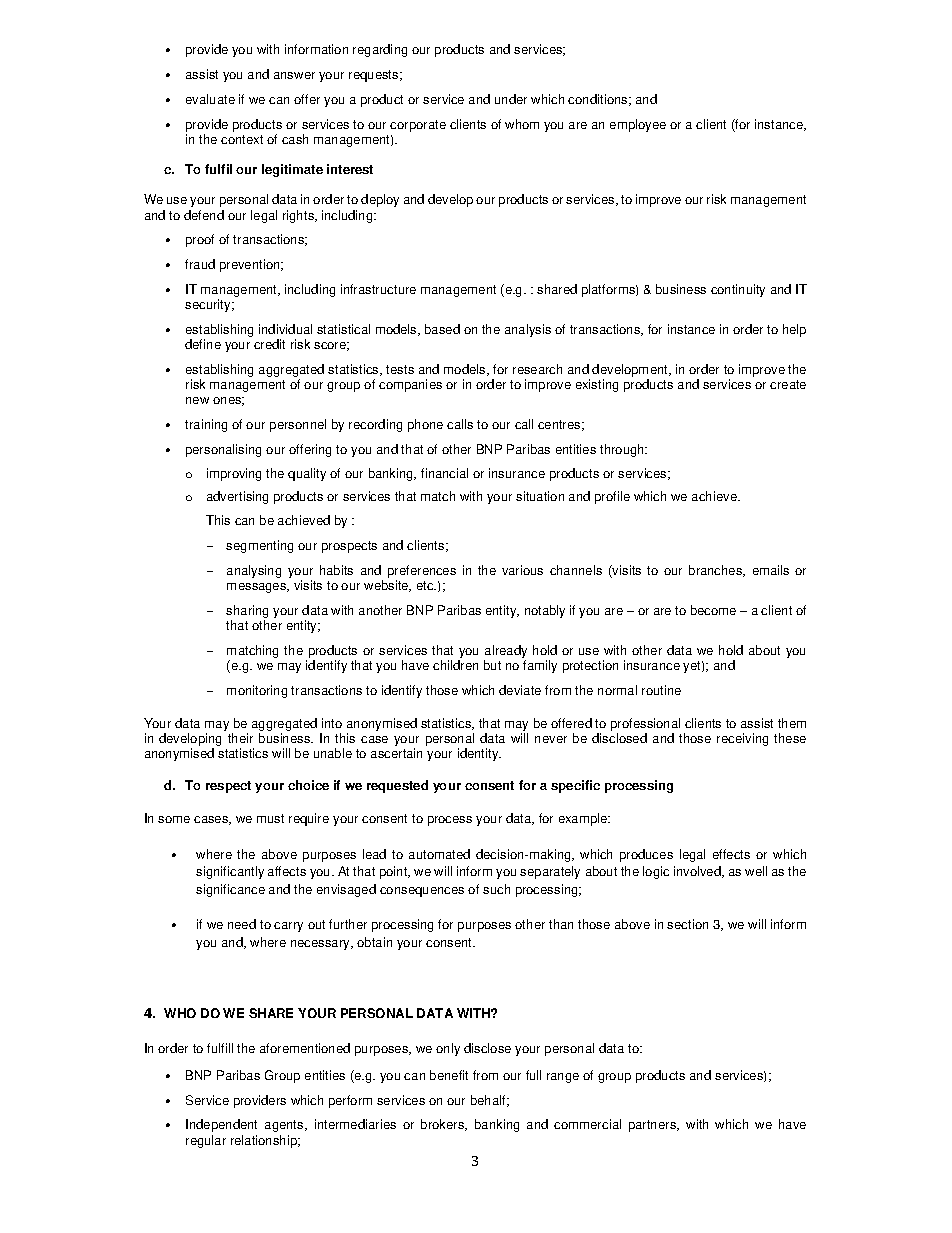  What do you see at coordinates (654, 1126) in the screenshot?
I see `partners` at bounding box center [654, 1126].
